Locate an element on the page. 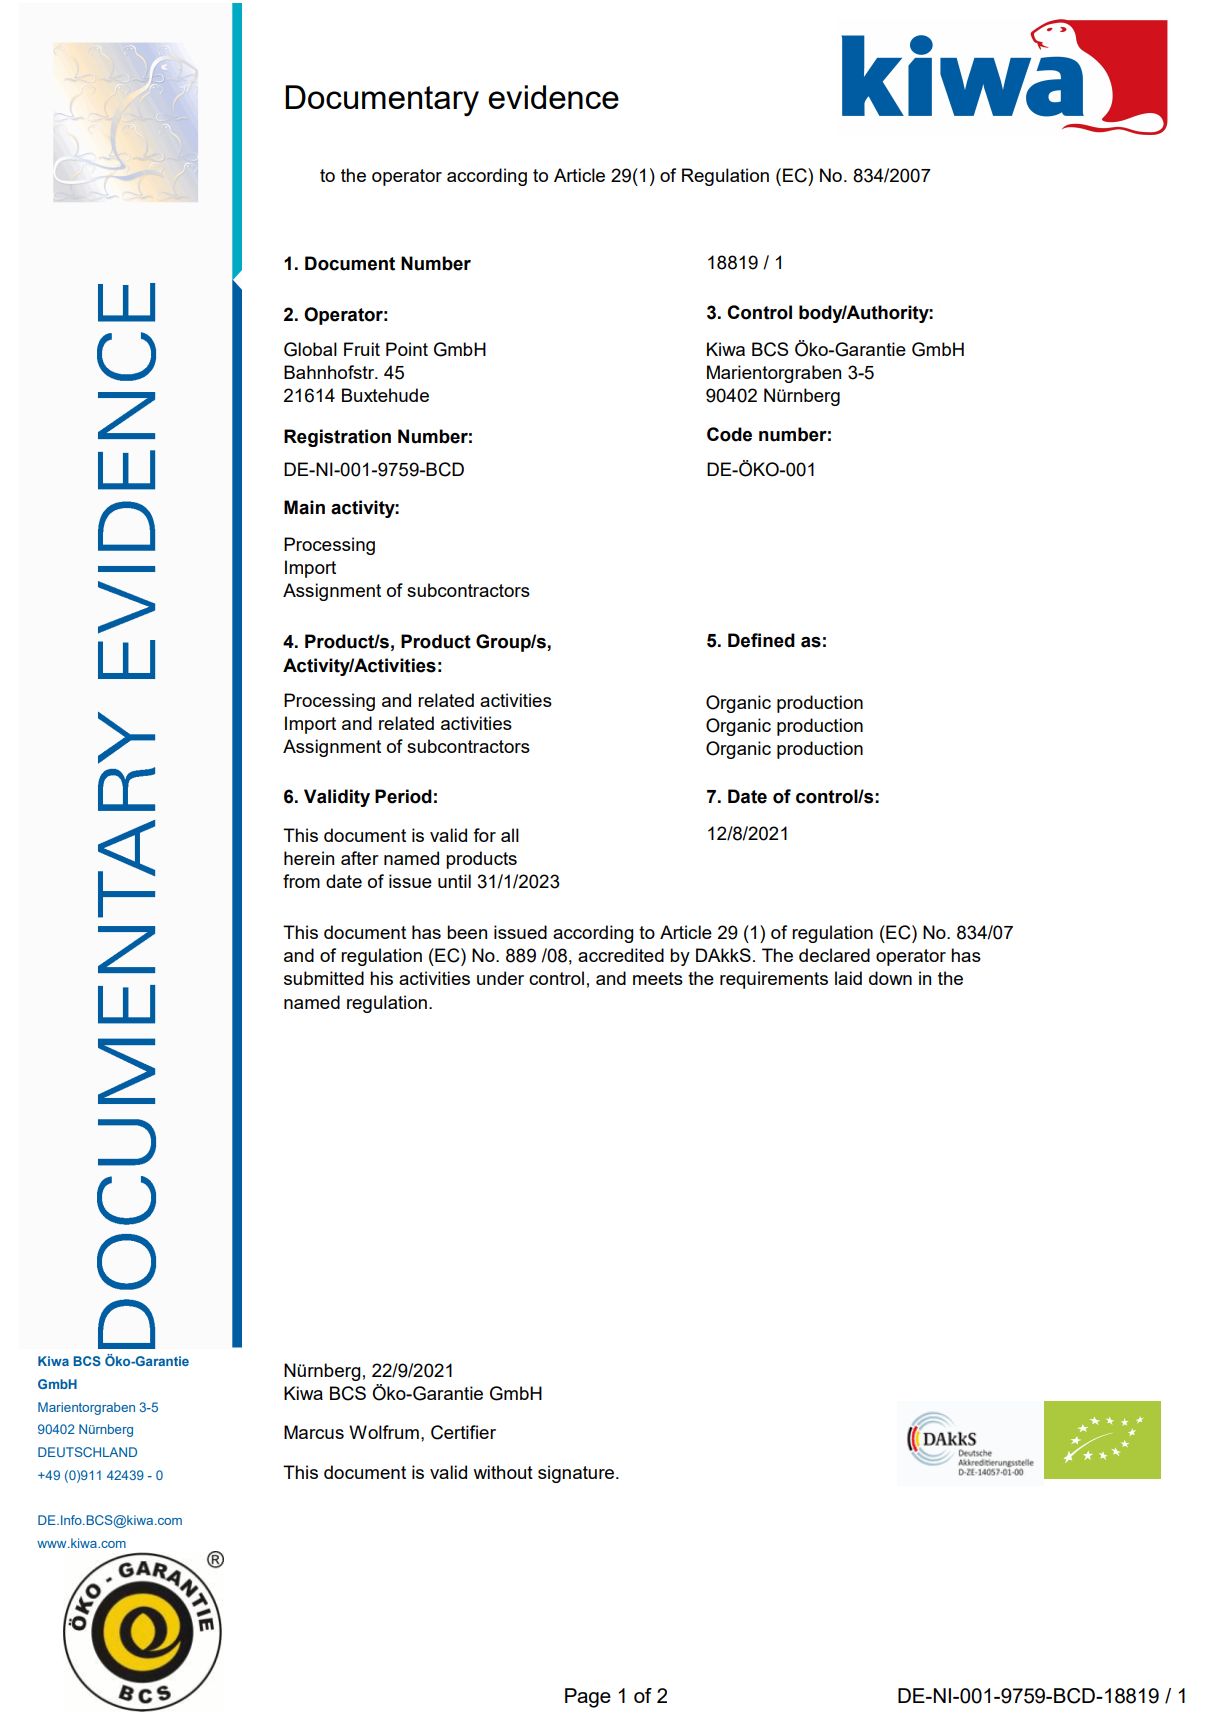  evidence is located at coordinates (553, 97).
